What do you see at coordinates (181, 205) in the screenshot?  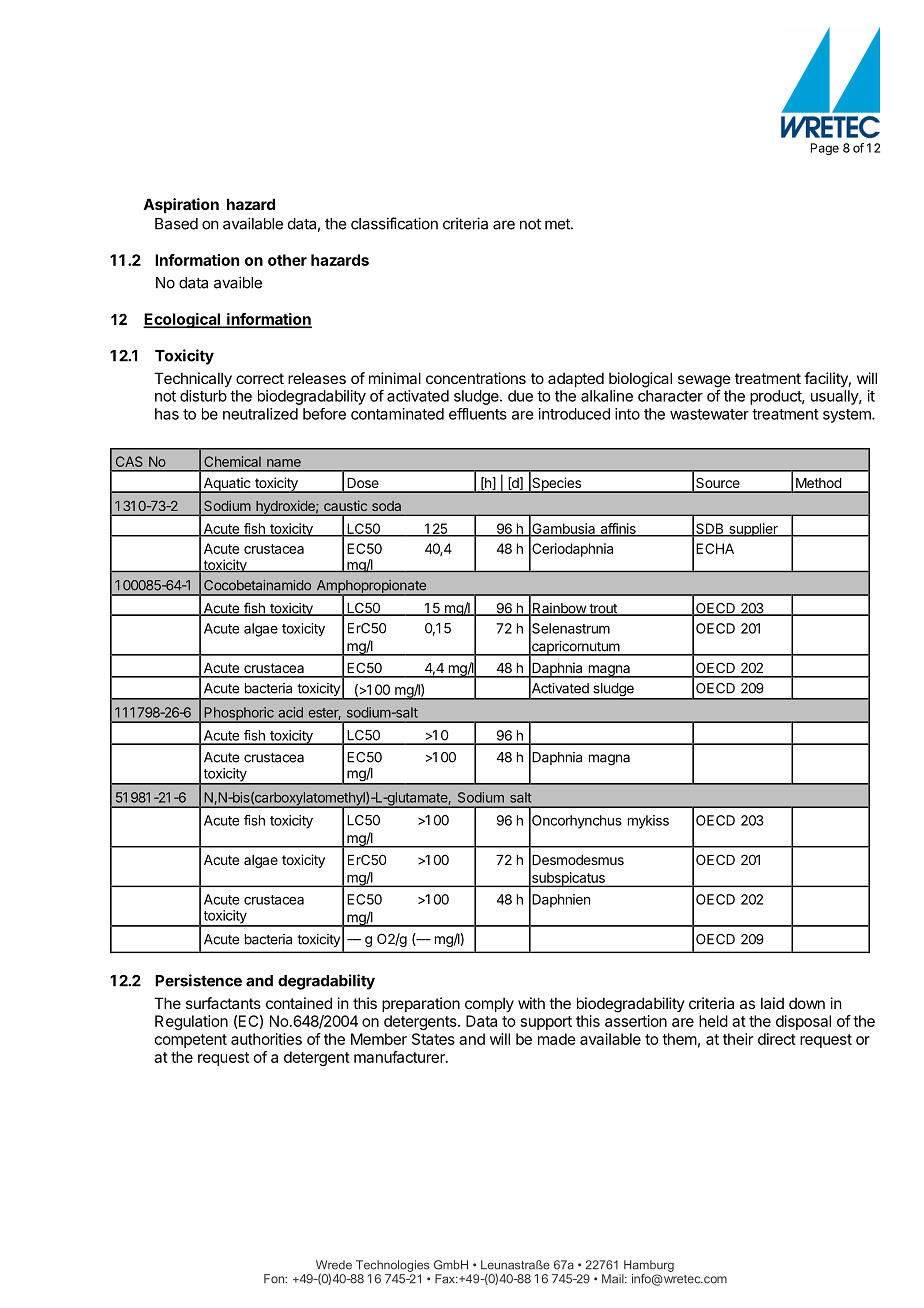 I see `Aspiration` at bounding box center [181, 205].
